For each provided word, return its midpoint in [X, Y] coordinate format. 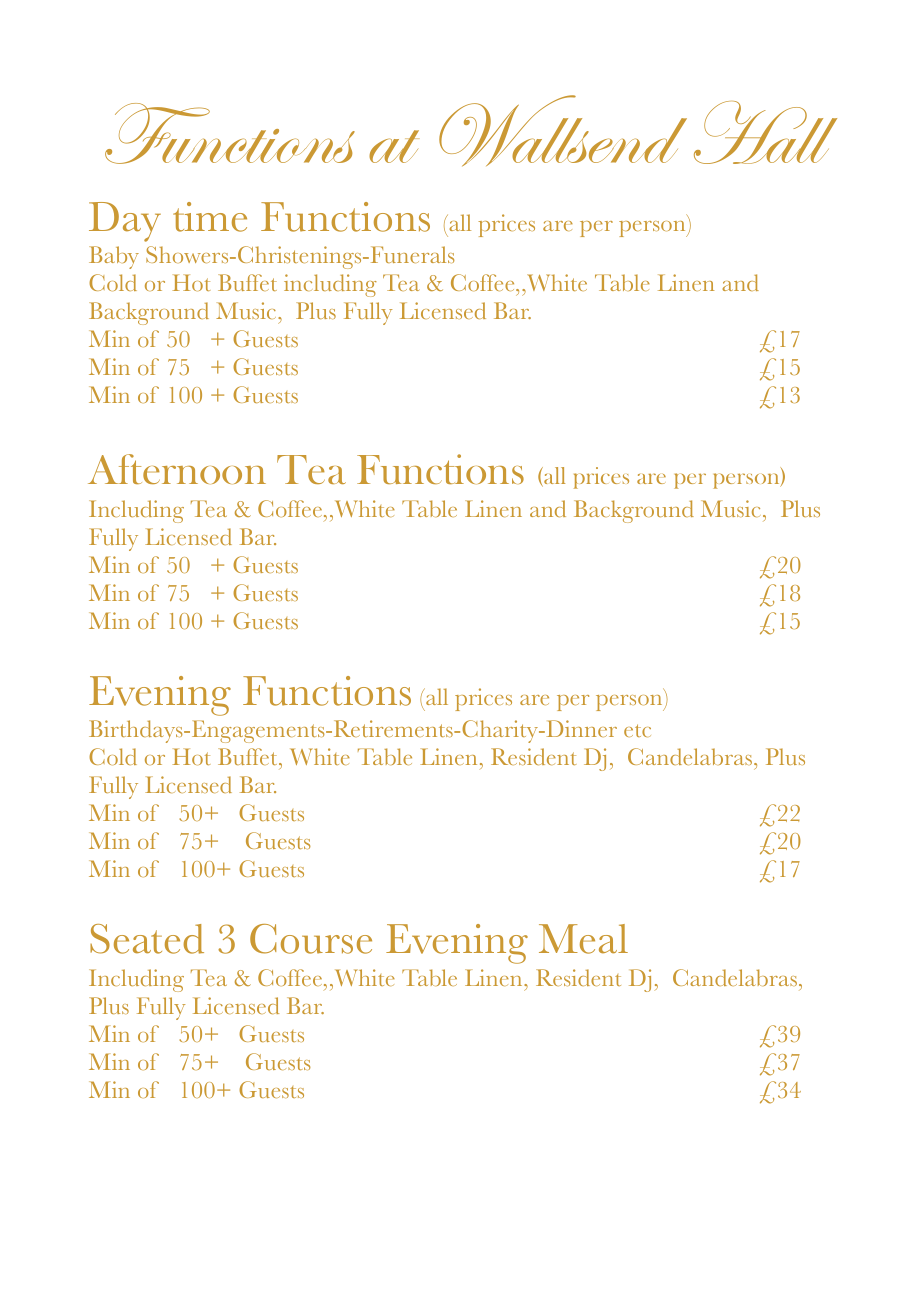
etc [637, 730]
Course [311, 939]
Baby [114, 257]
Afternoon [177, 469]
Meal [583, 939]
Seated [147, 939]
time [210, 217]
